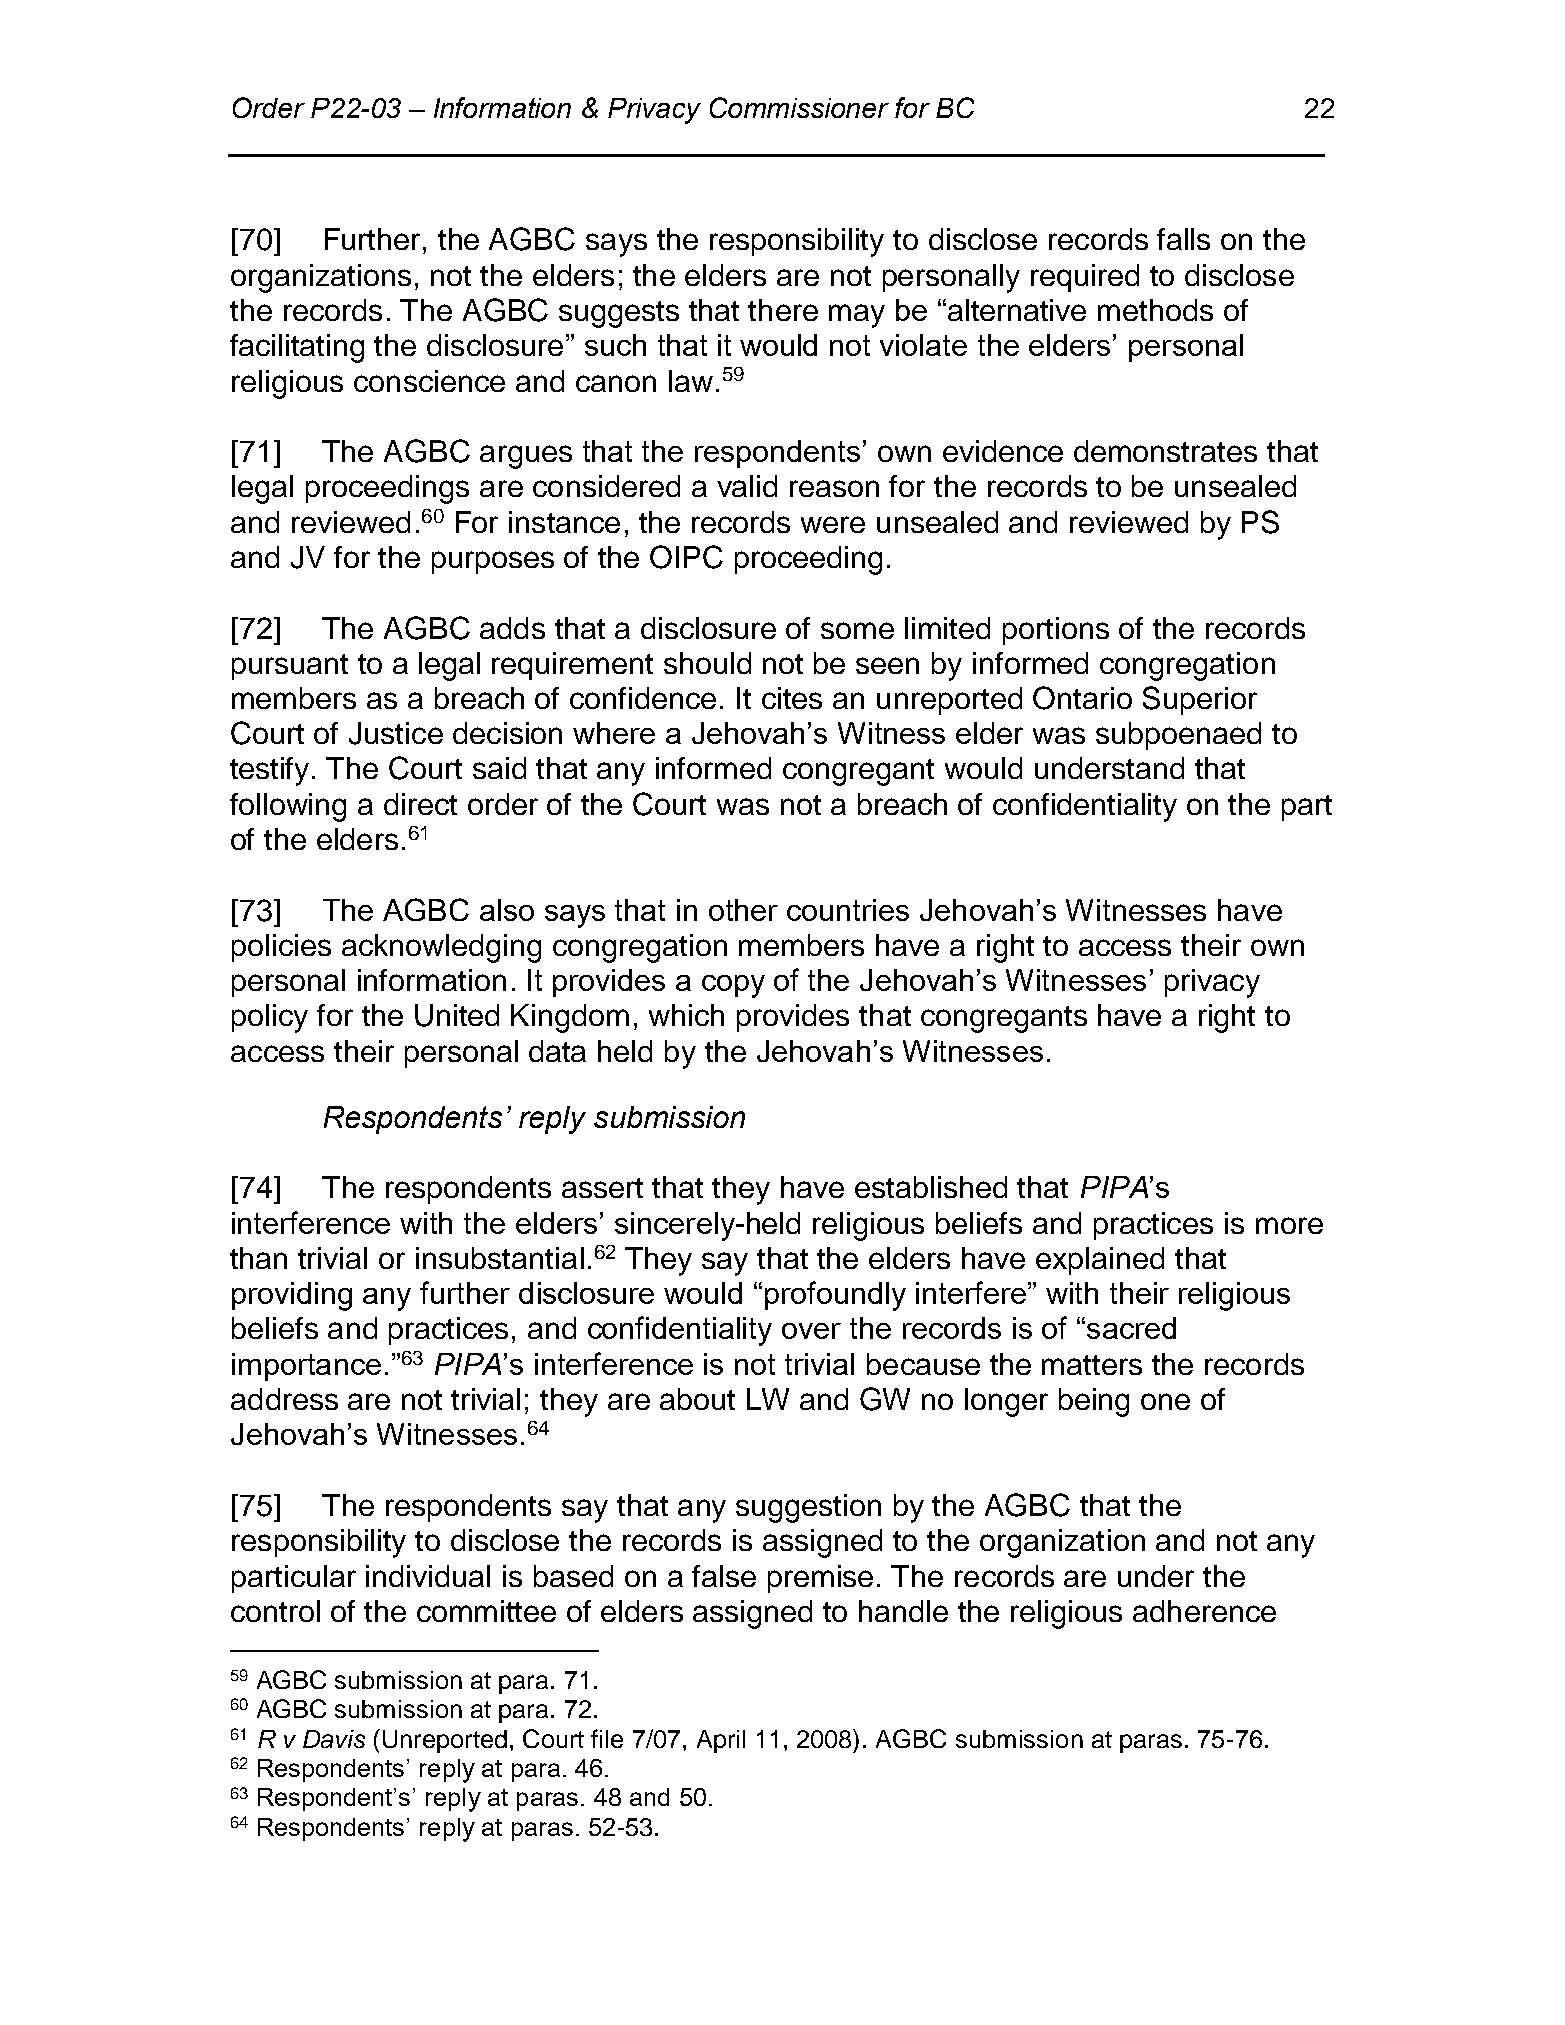 The height and width of the screenshot is (2025, 1565). I want to click on established, so click(931, 1187).
